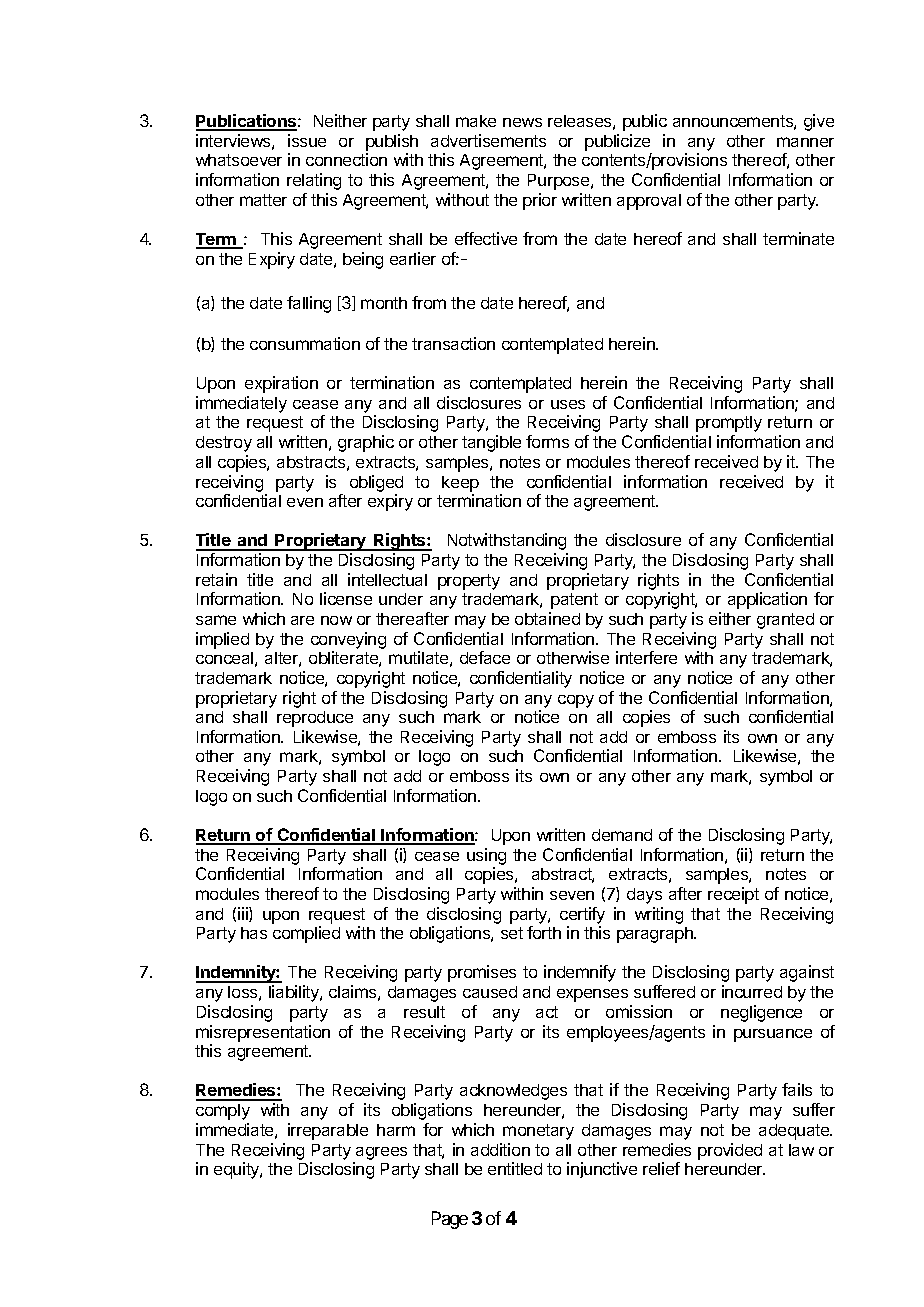  What do you see at coordinates (752, 991) in the page?
I see `incurred` at bounding box center [752, 991].
